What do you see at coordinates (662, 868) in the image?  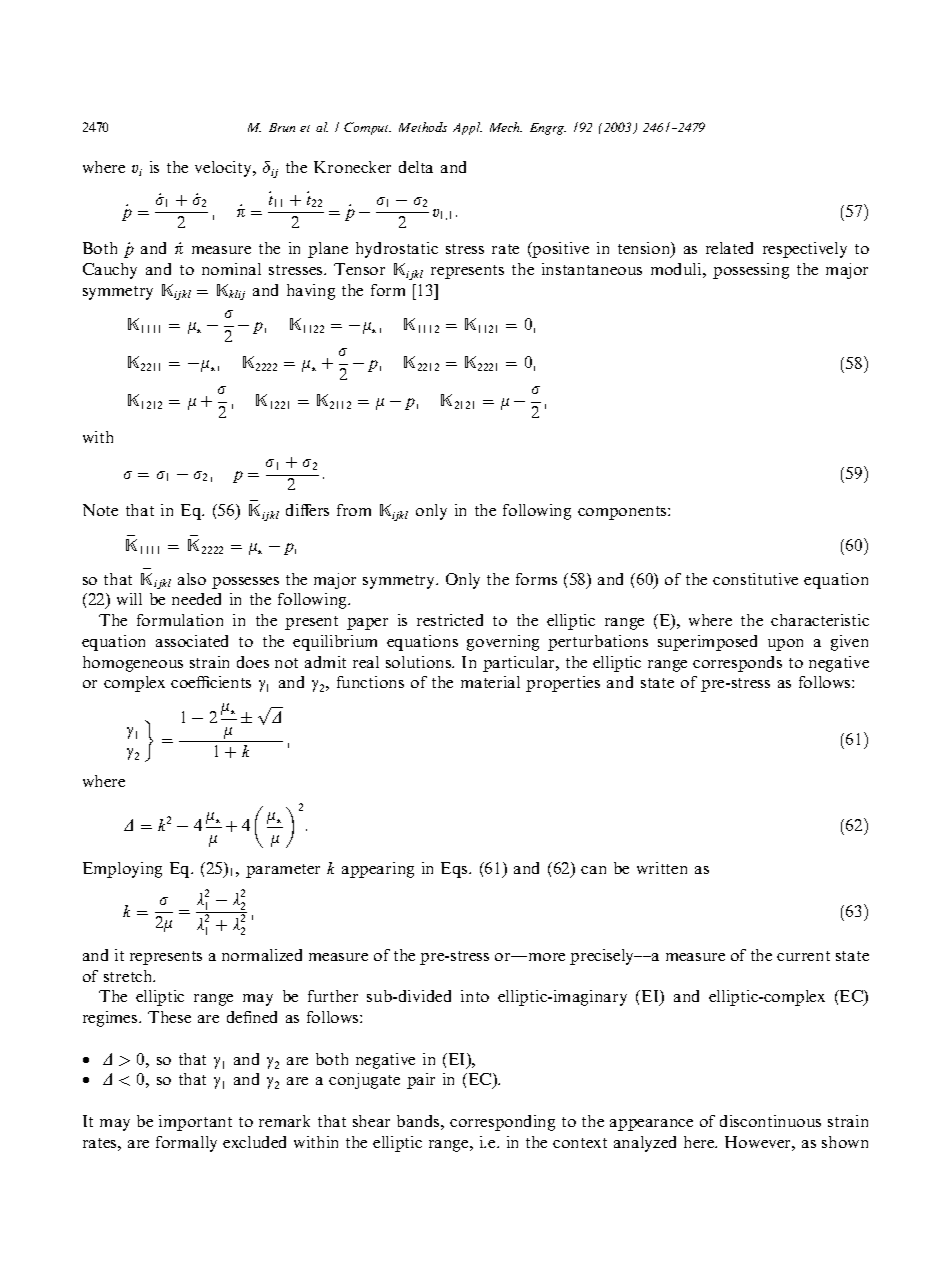 I see `written` at bounding box center [662, 868].
